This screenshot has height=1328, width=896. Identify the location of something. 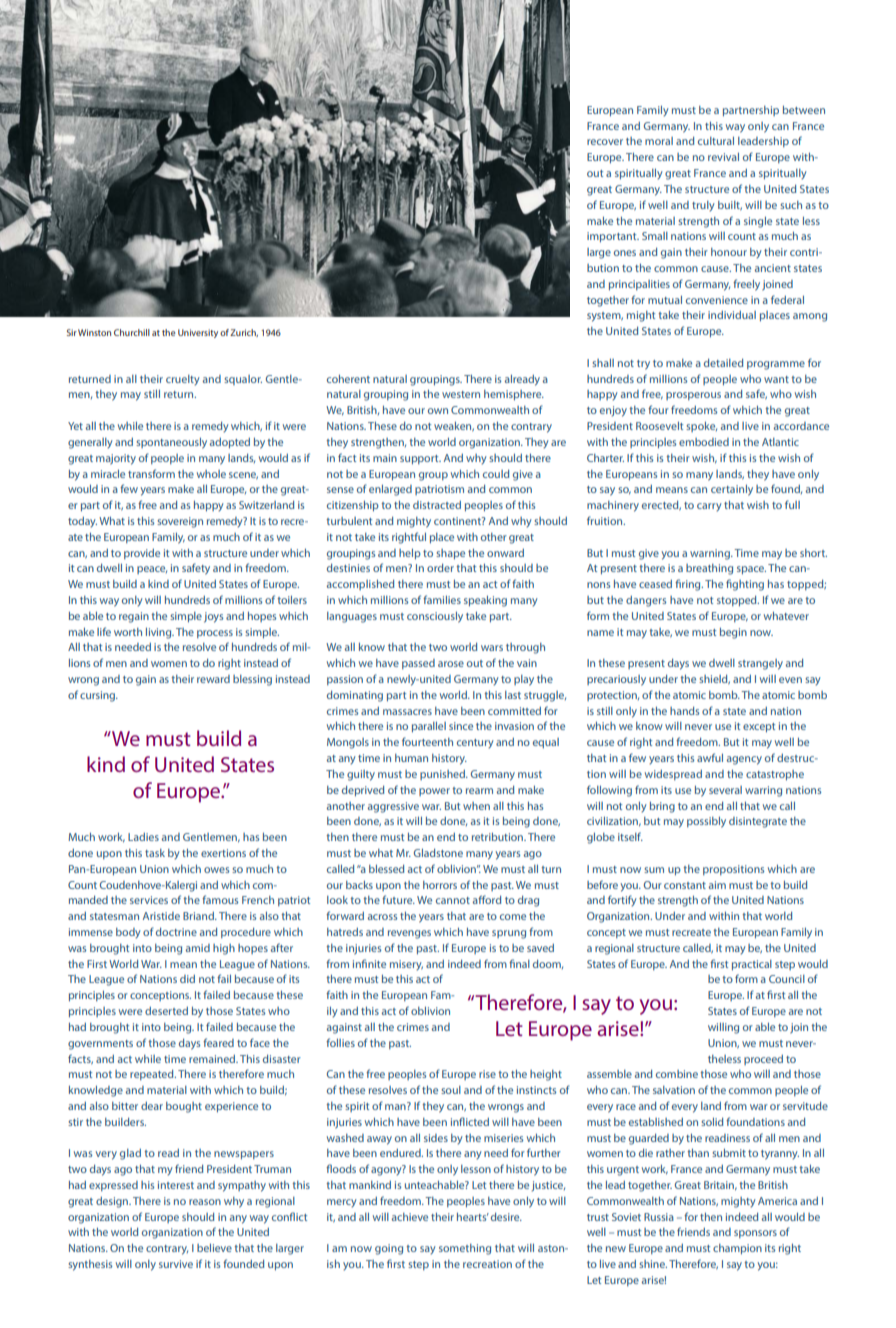
(465, 1249).
